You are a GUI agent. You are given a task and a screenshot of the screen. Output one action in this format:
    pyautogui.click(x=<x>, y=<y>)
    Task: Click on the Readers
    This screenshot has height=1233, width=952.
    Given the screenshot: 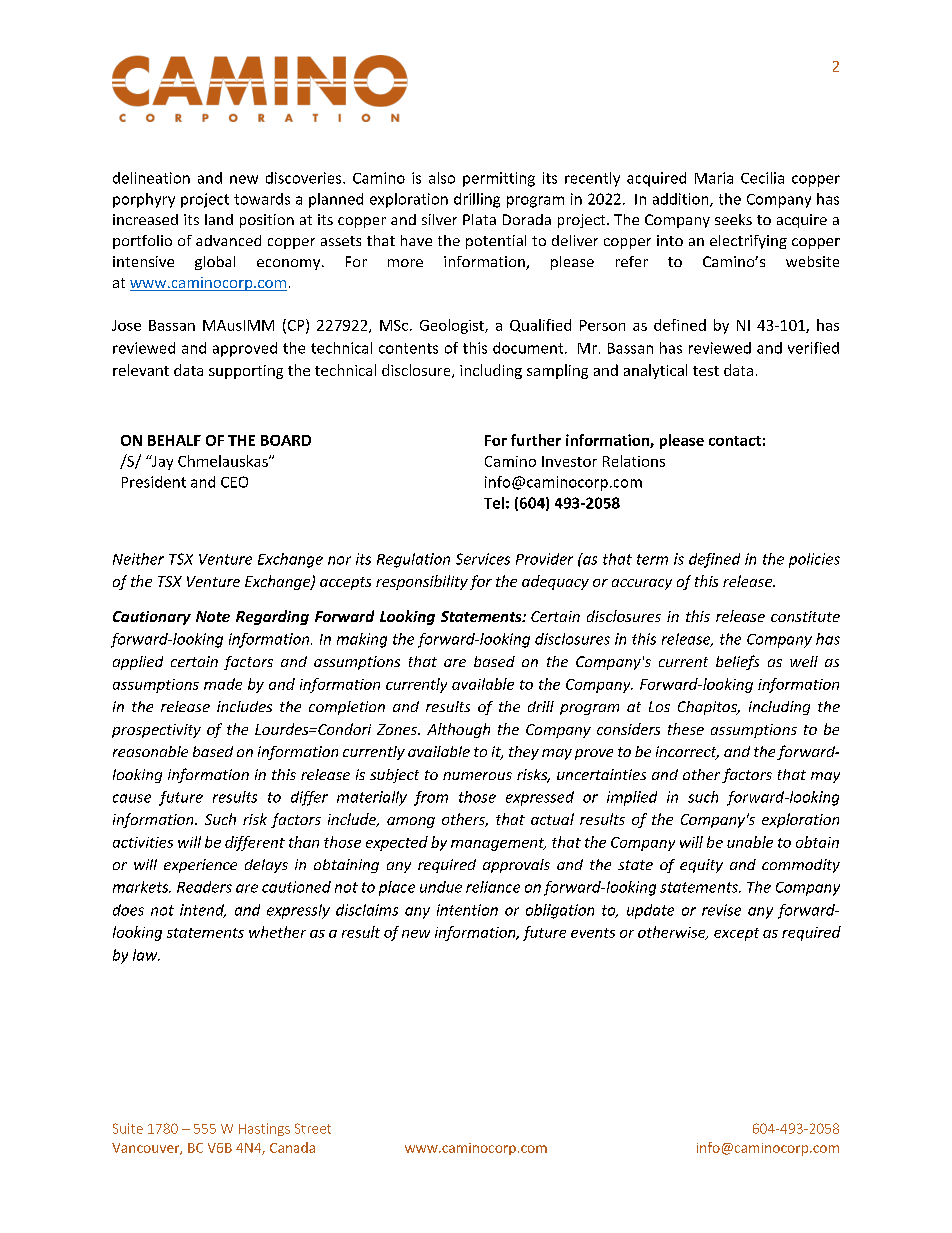 What is the action you would take?
    pyautogui.click(x=204, y=887)
